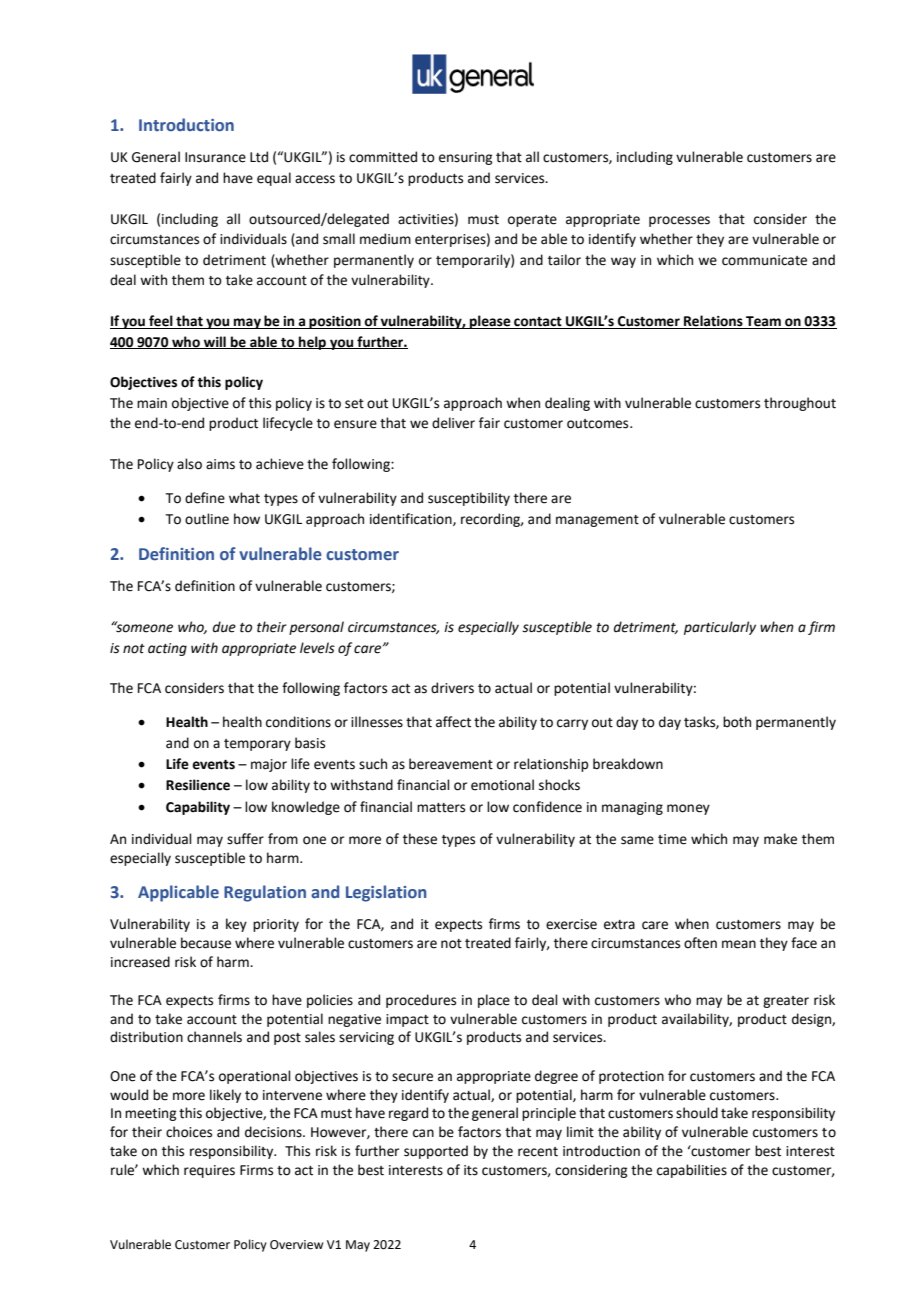 The height and width of the screenshot is (1308, 924). I want to click on both, so click(737, 722).
